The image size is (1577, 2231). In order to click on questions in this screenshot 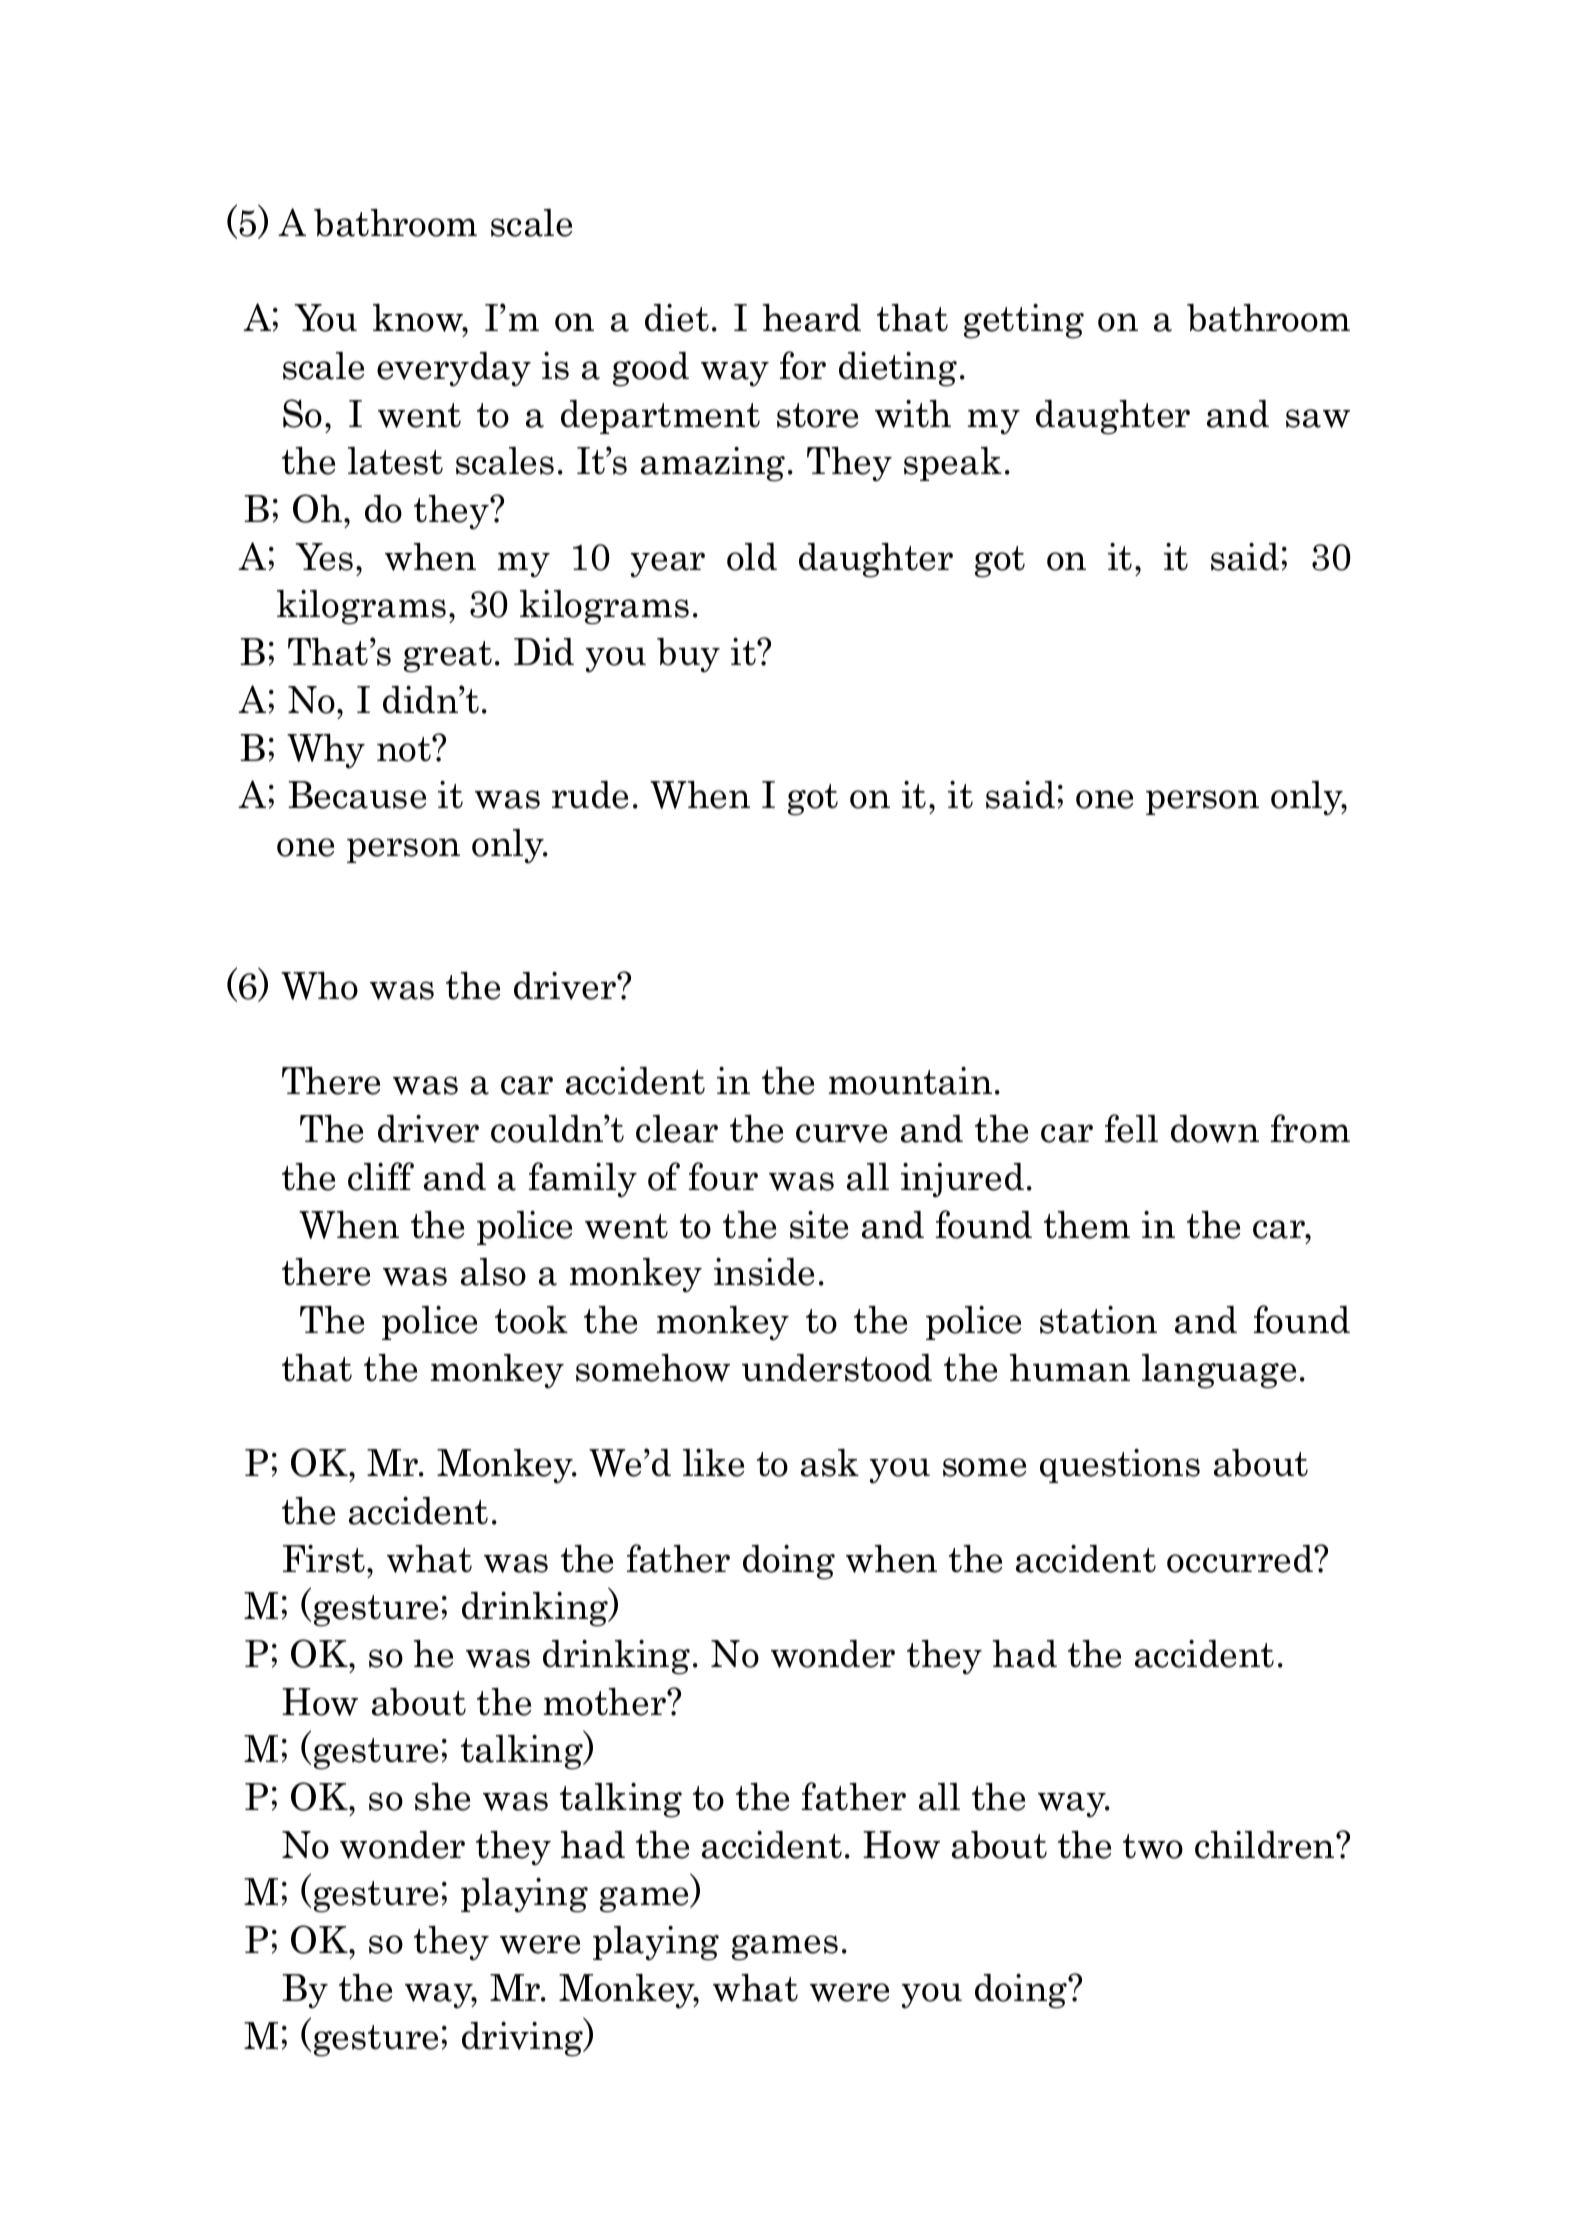, I will do `click(1120, 1466)`.
